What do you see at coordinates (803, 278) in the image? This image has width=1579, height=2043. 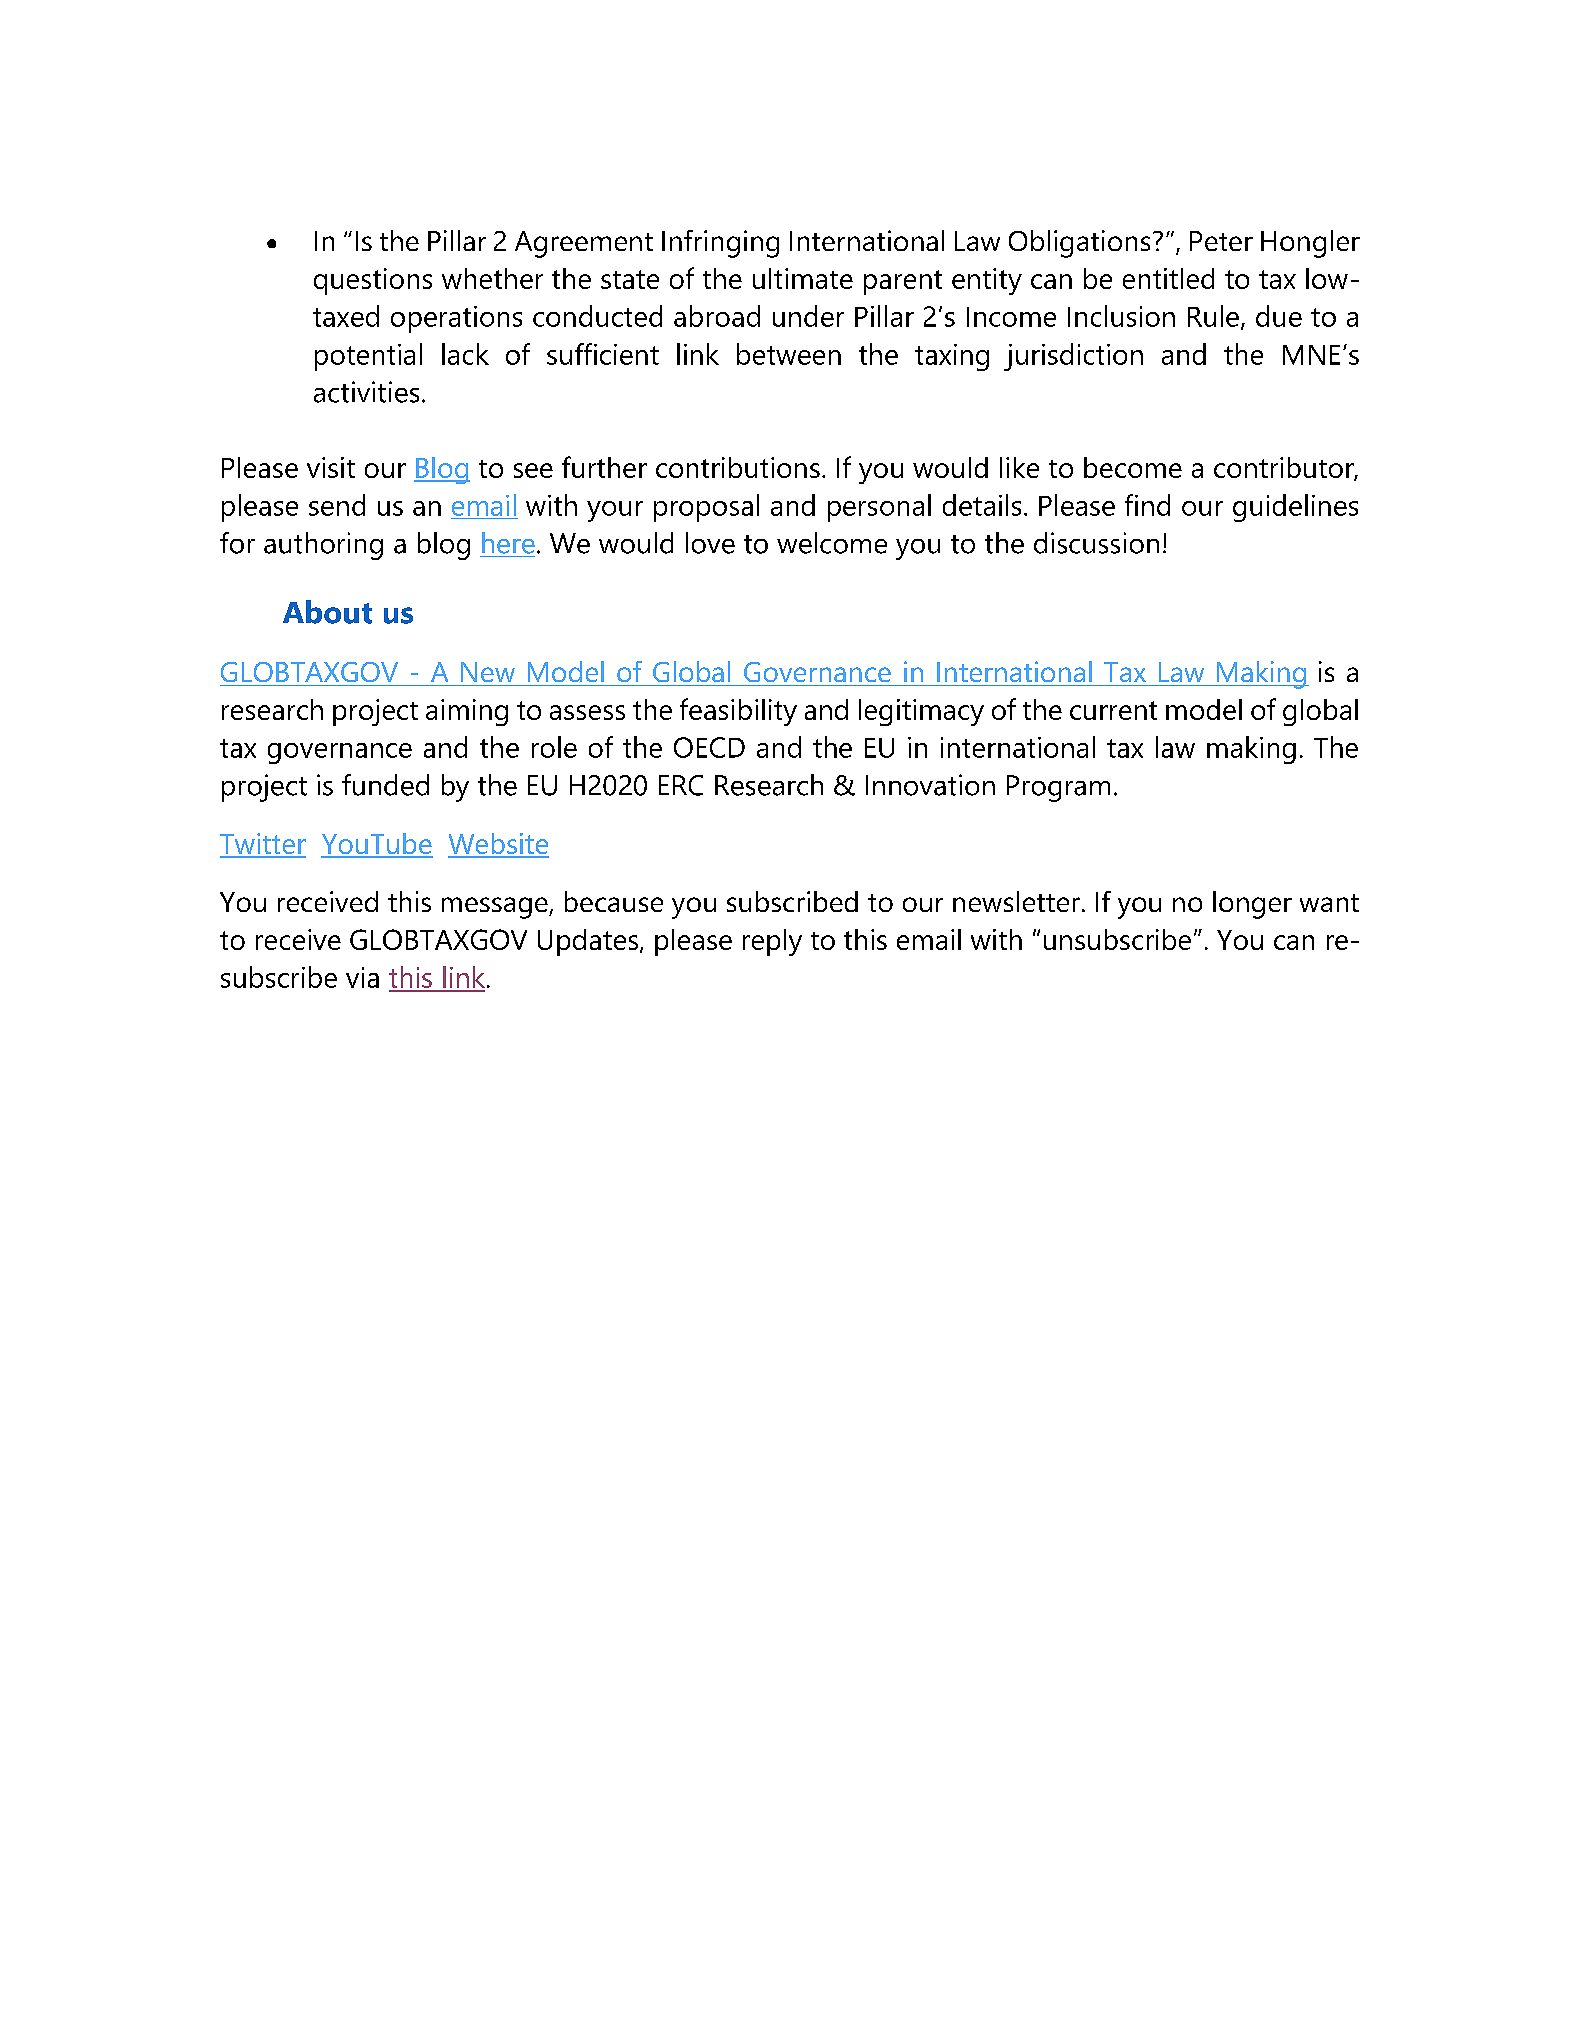 I see `ultimate` at bounding box center [803, 278].
